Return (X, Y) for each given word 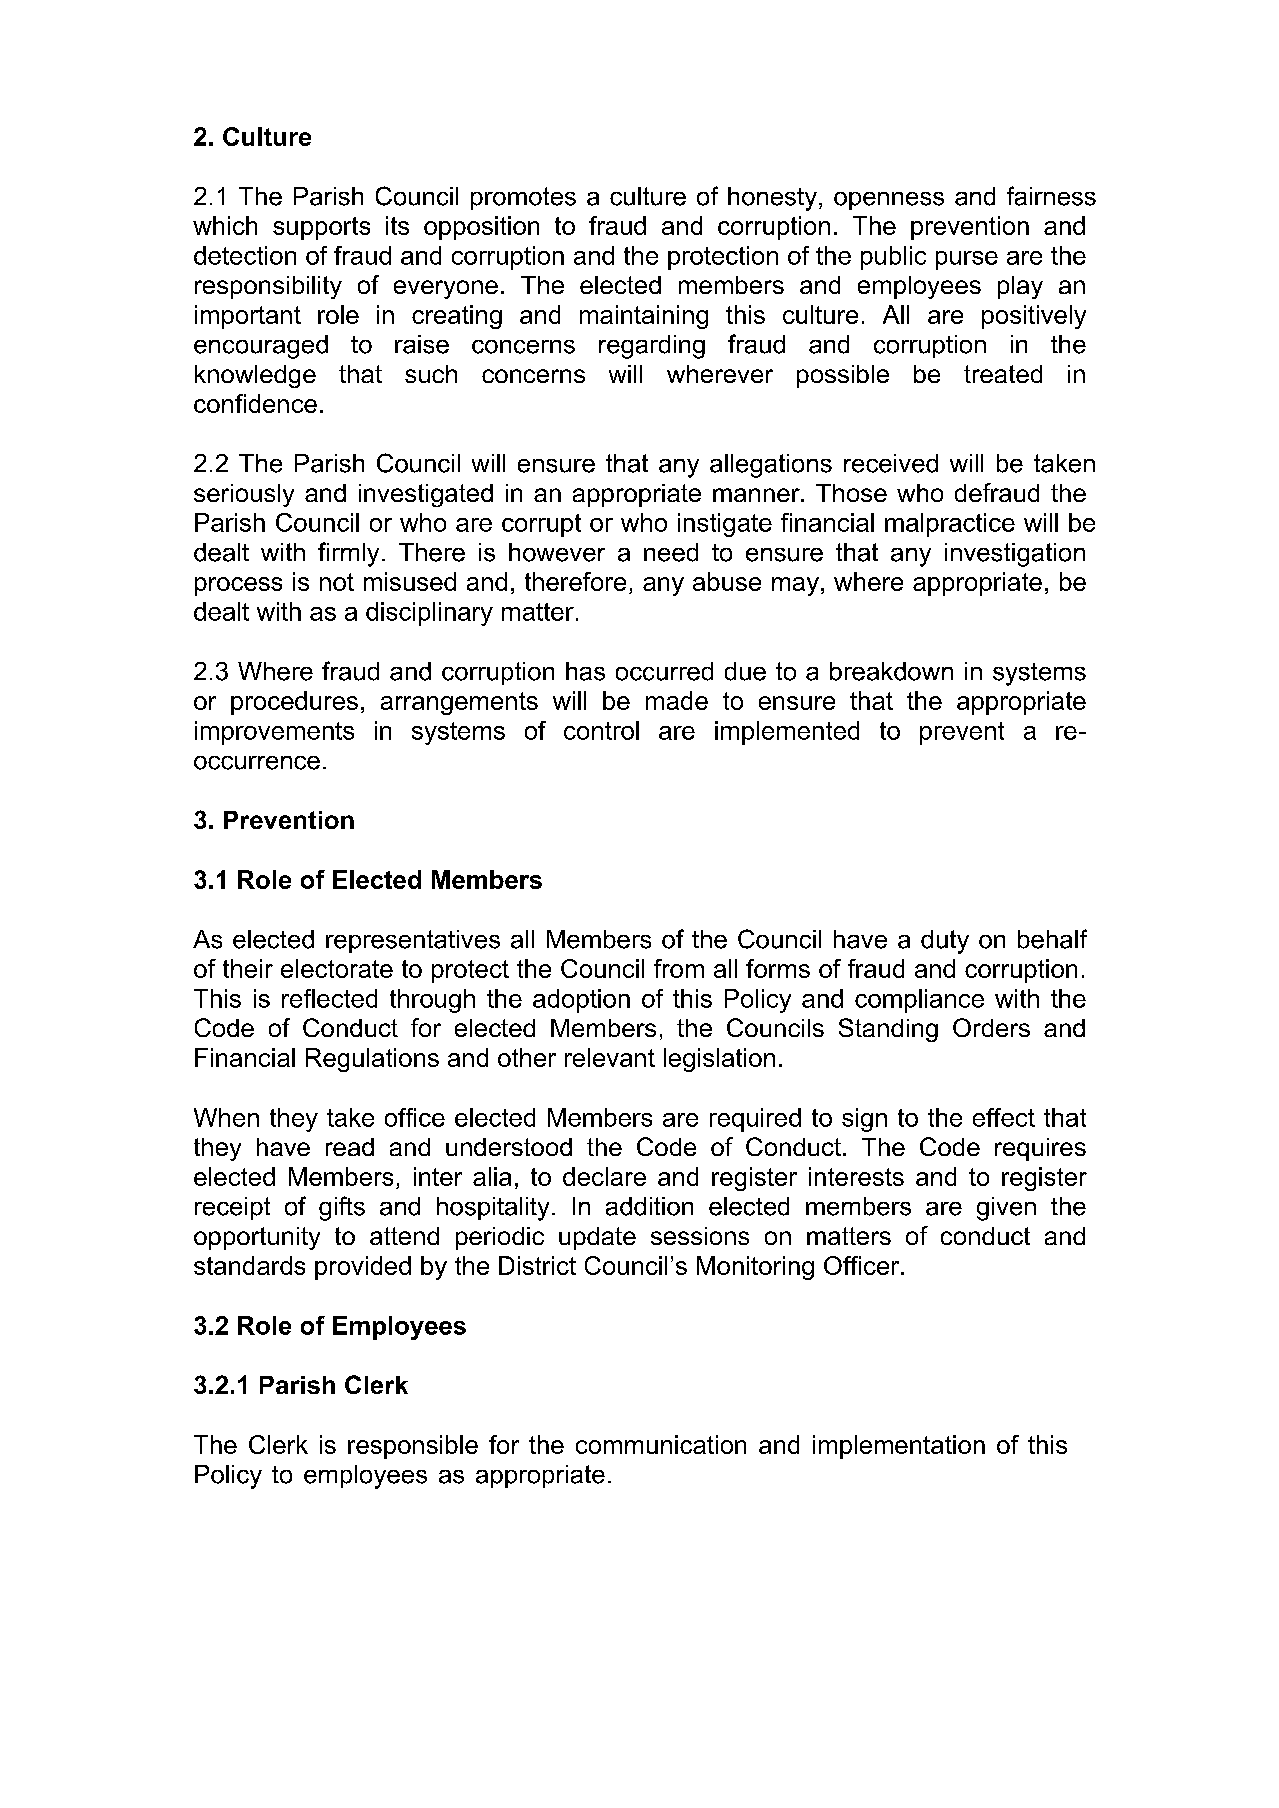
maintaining (644, 317)
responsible (413, 1447)
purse (967, 260)
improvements (274, 733)
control (601, 730)
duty (945, 942)
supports (321, 228)
